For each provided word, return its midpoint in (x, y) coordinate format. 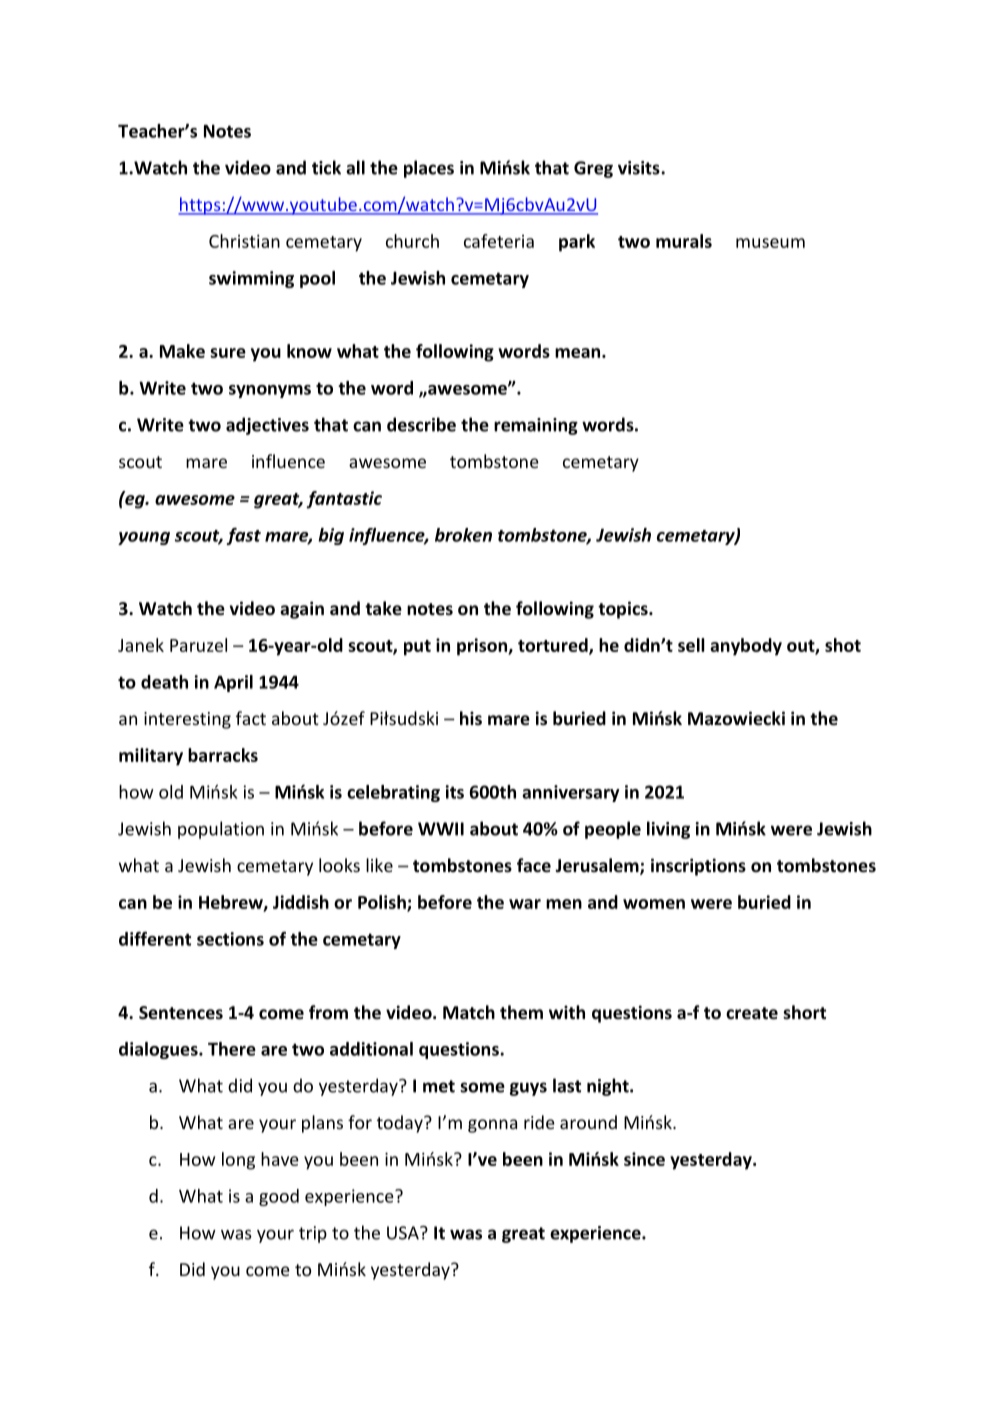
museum (770, 243)
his (471, 718)
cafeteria (499, 241)
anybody (746, 647)
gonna (492, 1126)
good (279, 1197)
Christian (244, 241)
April (233, 683)
